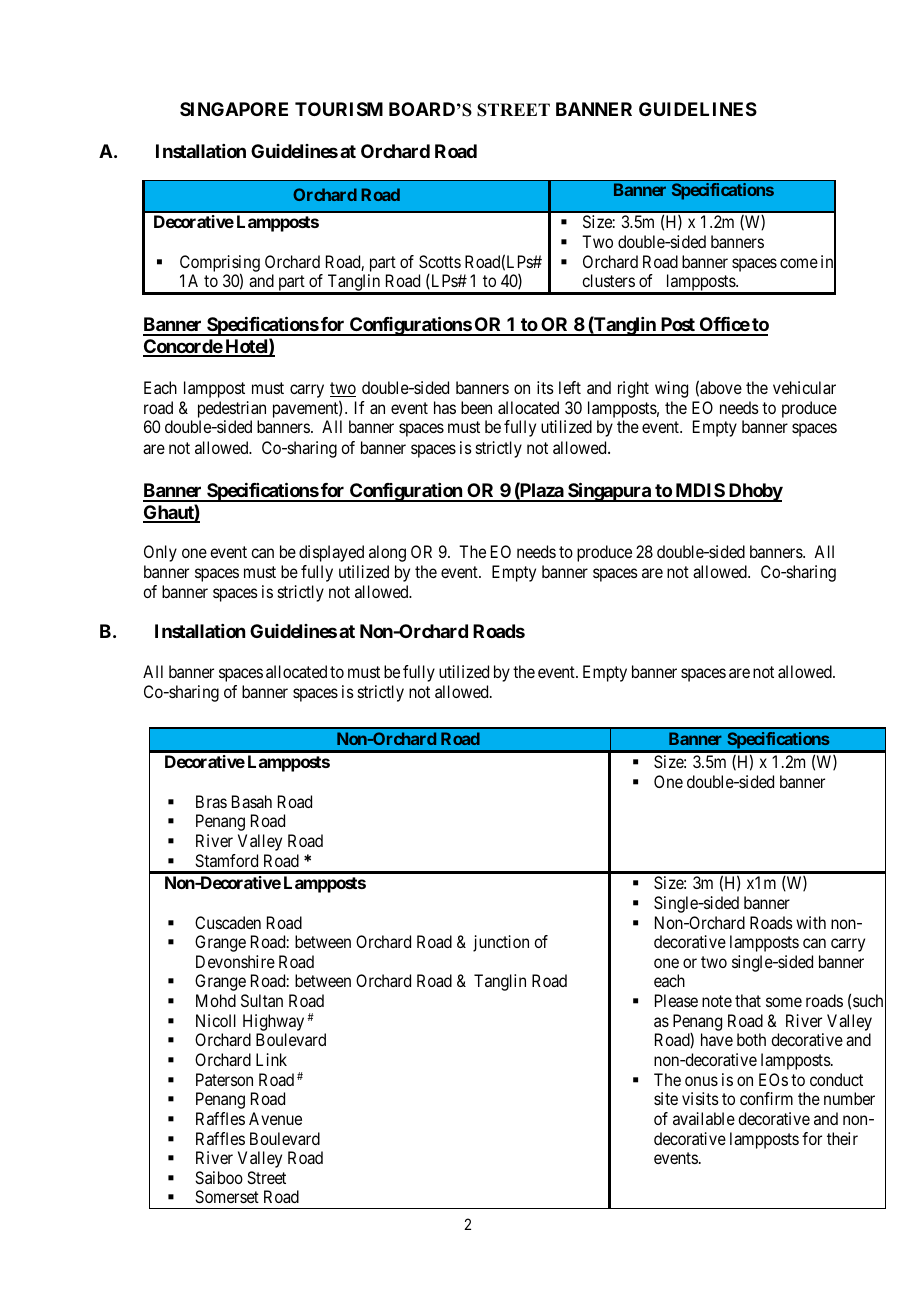  What do you see at coordinates (232, 409) in the document?
I see `pedestrian` at bounding box center [232, 409].
